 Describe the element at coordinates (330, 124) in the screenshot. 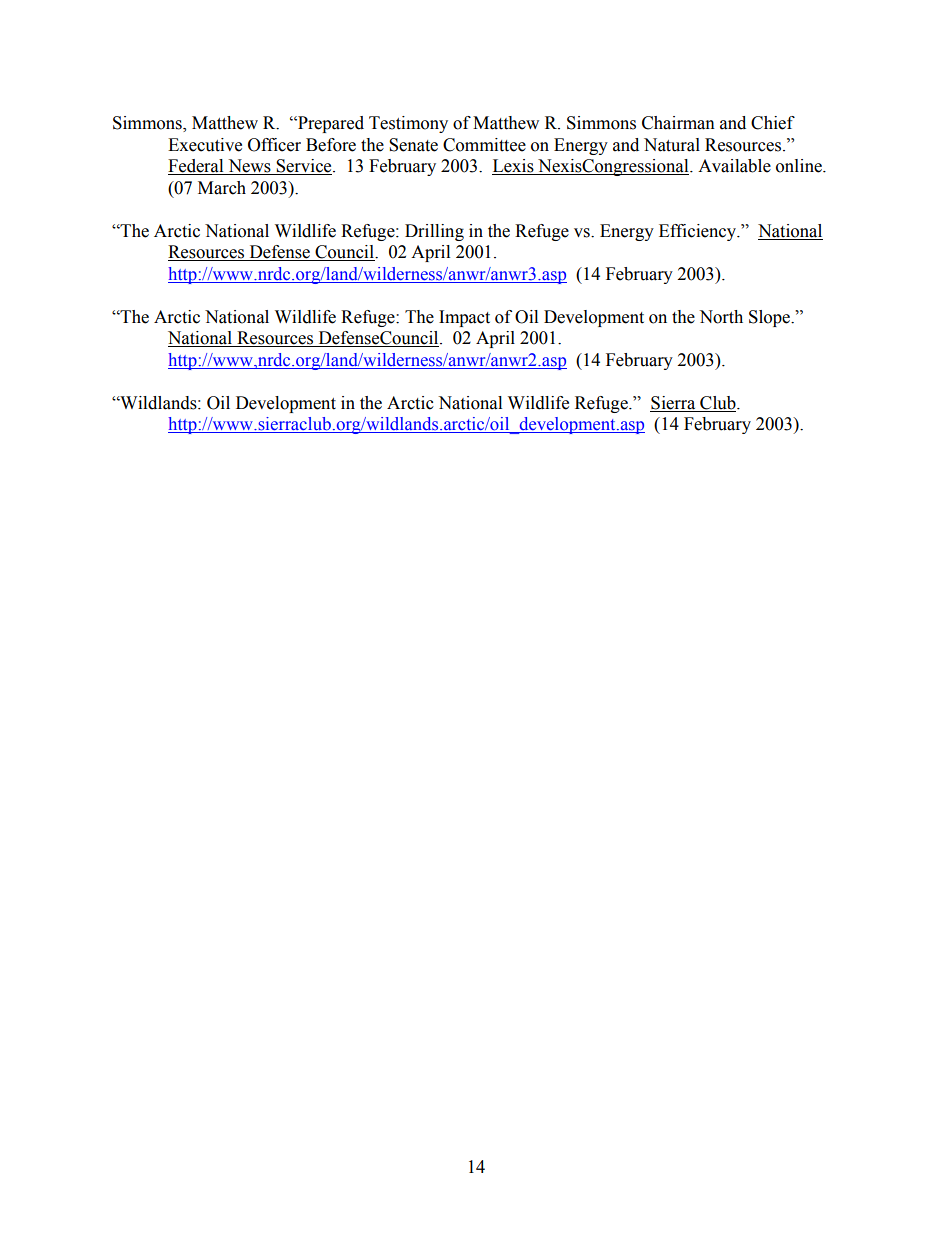

I see `Prepared` at that location.
